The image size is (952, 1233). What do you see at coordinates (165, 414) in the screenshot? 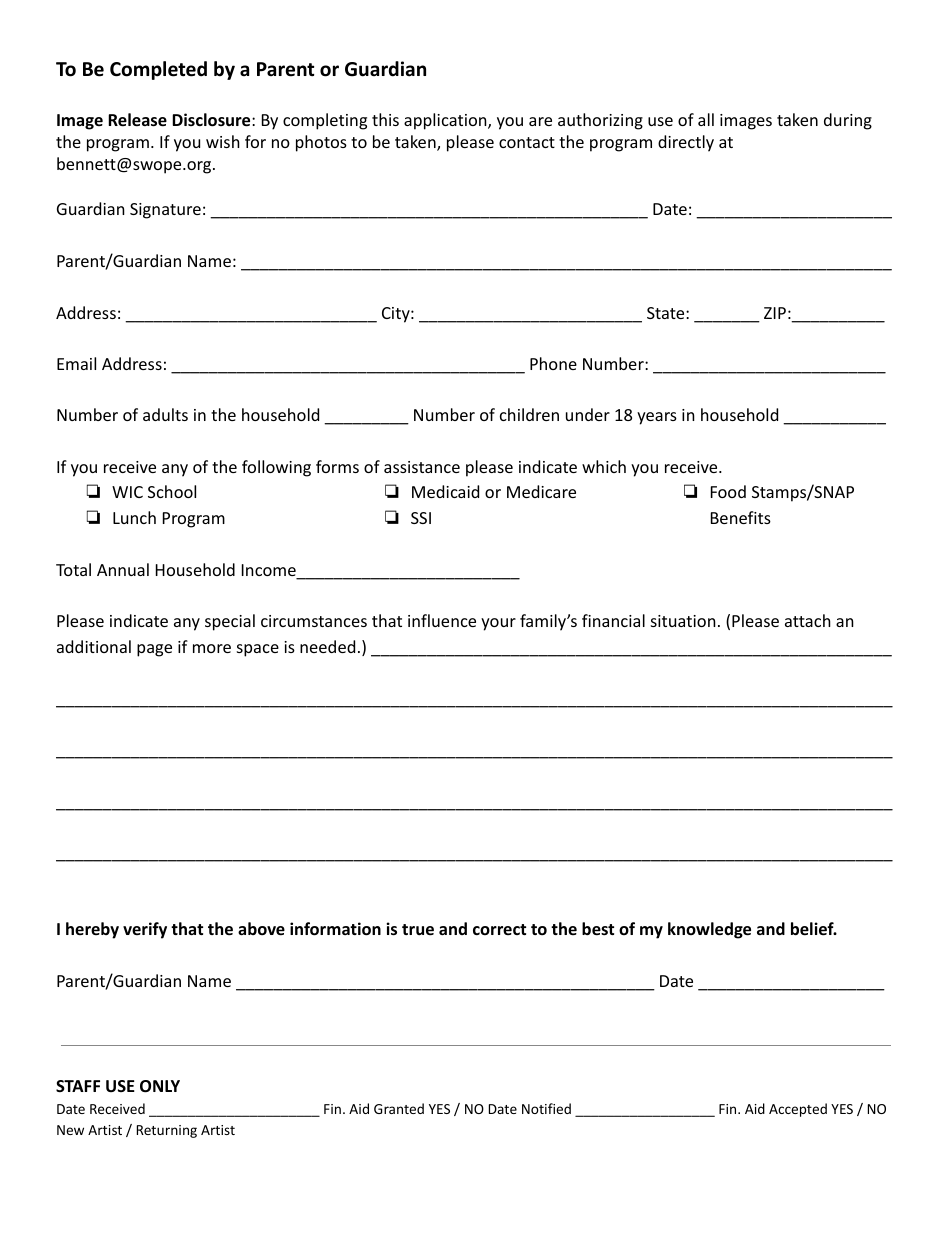
I see `adults` at bounding box center [165, 414].
